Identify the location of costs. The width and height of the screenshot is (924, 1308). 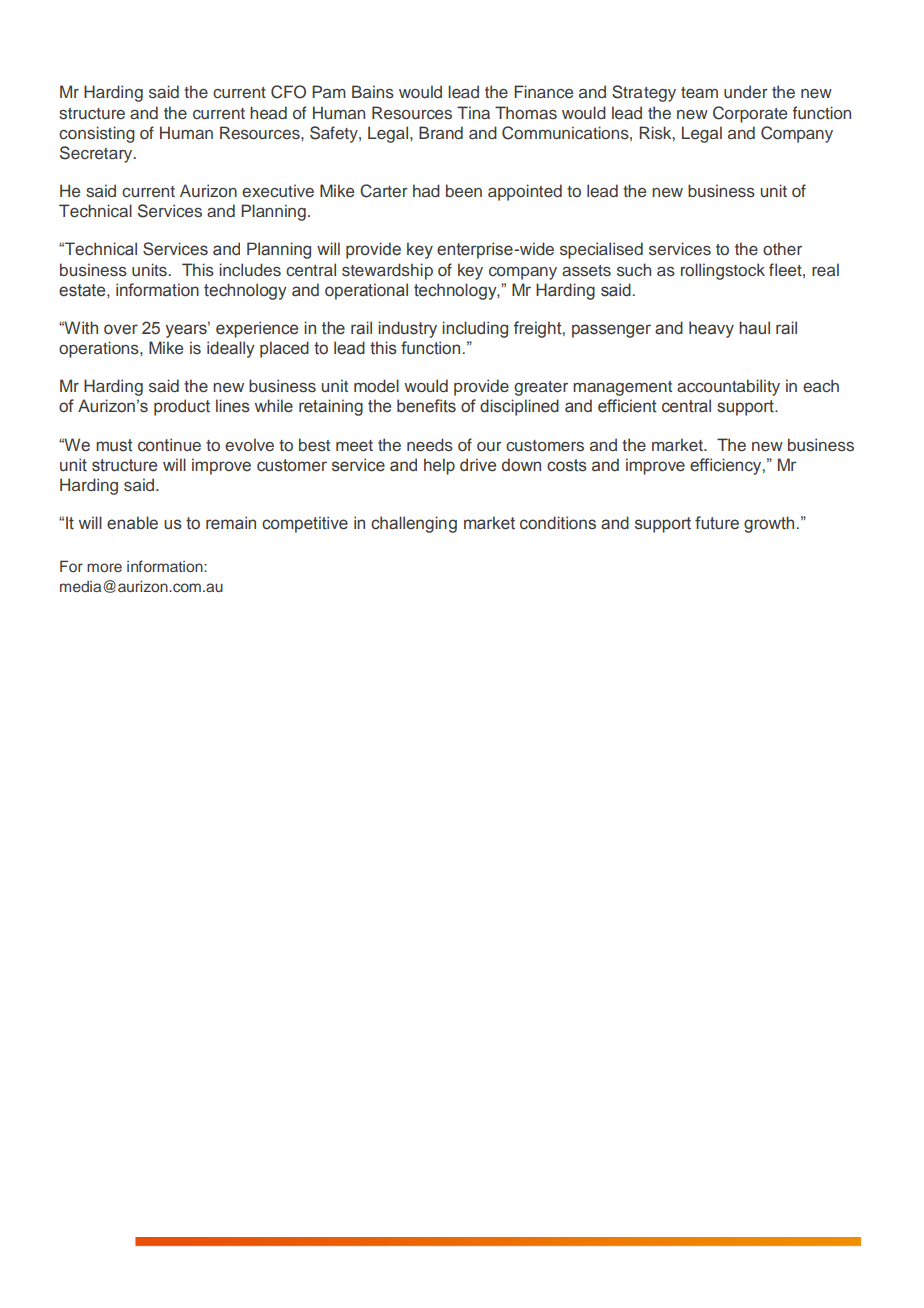
(567, 465).
